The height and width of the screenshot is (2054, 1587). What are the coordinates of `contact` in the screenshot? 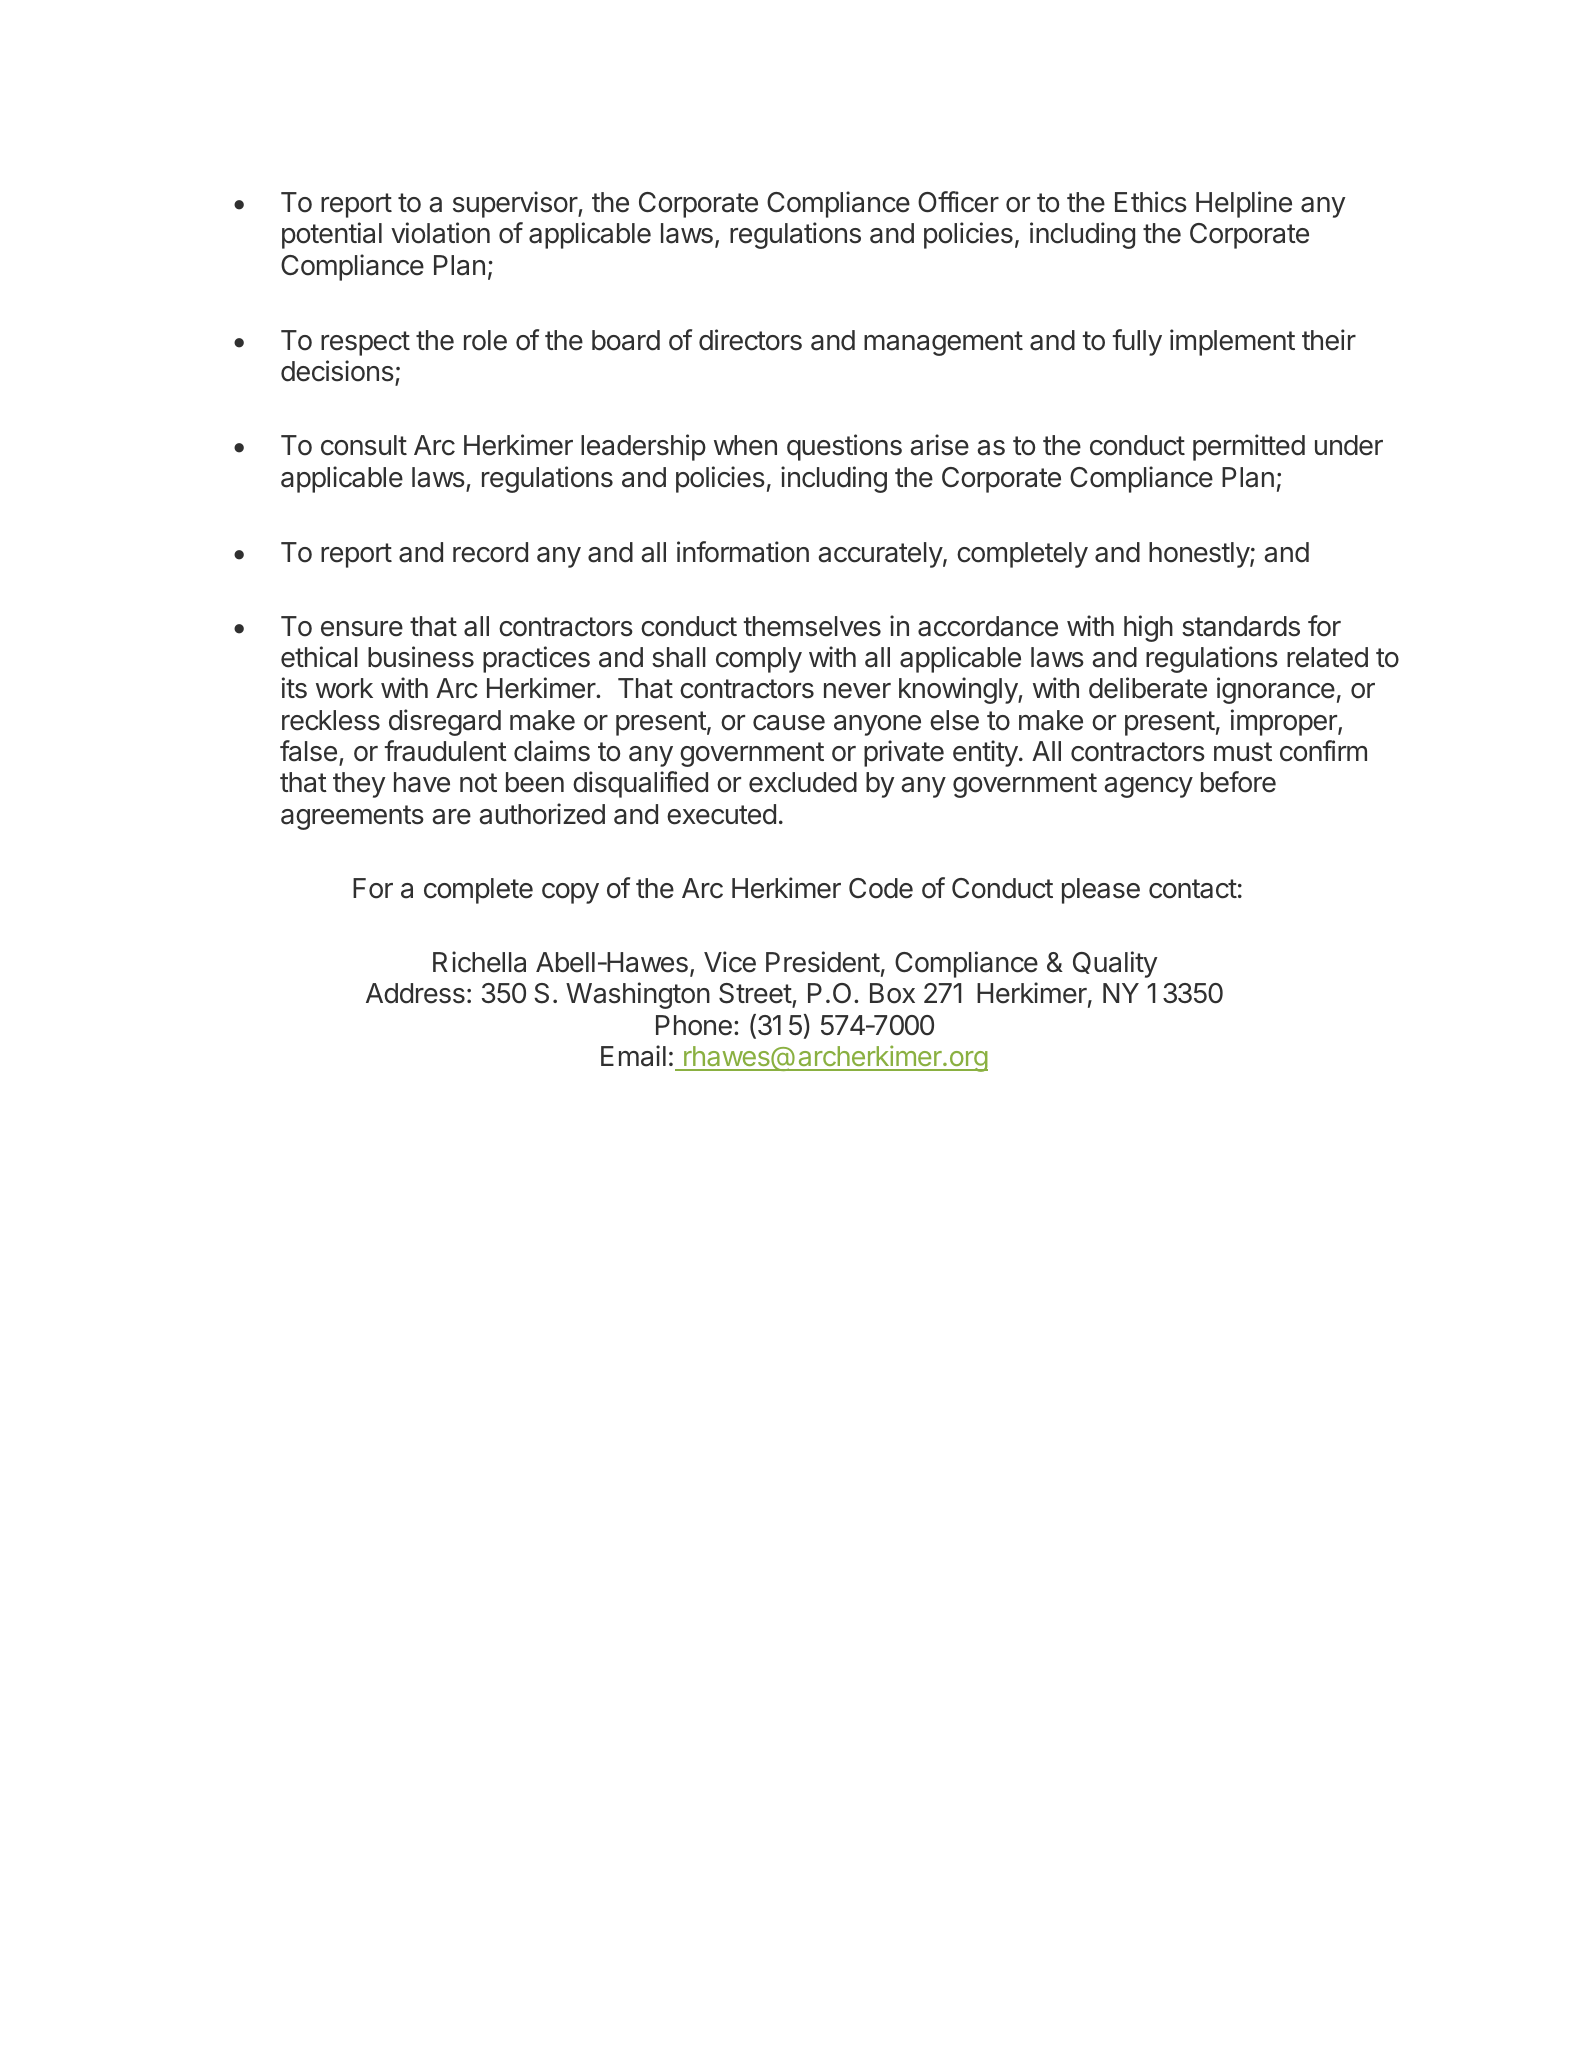 It's located at (1193, 889).
